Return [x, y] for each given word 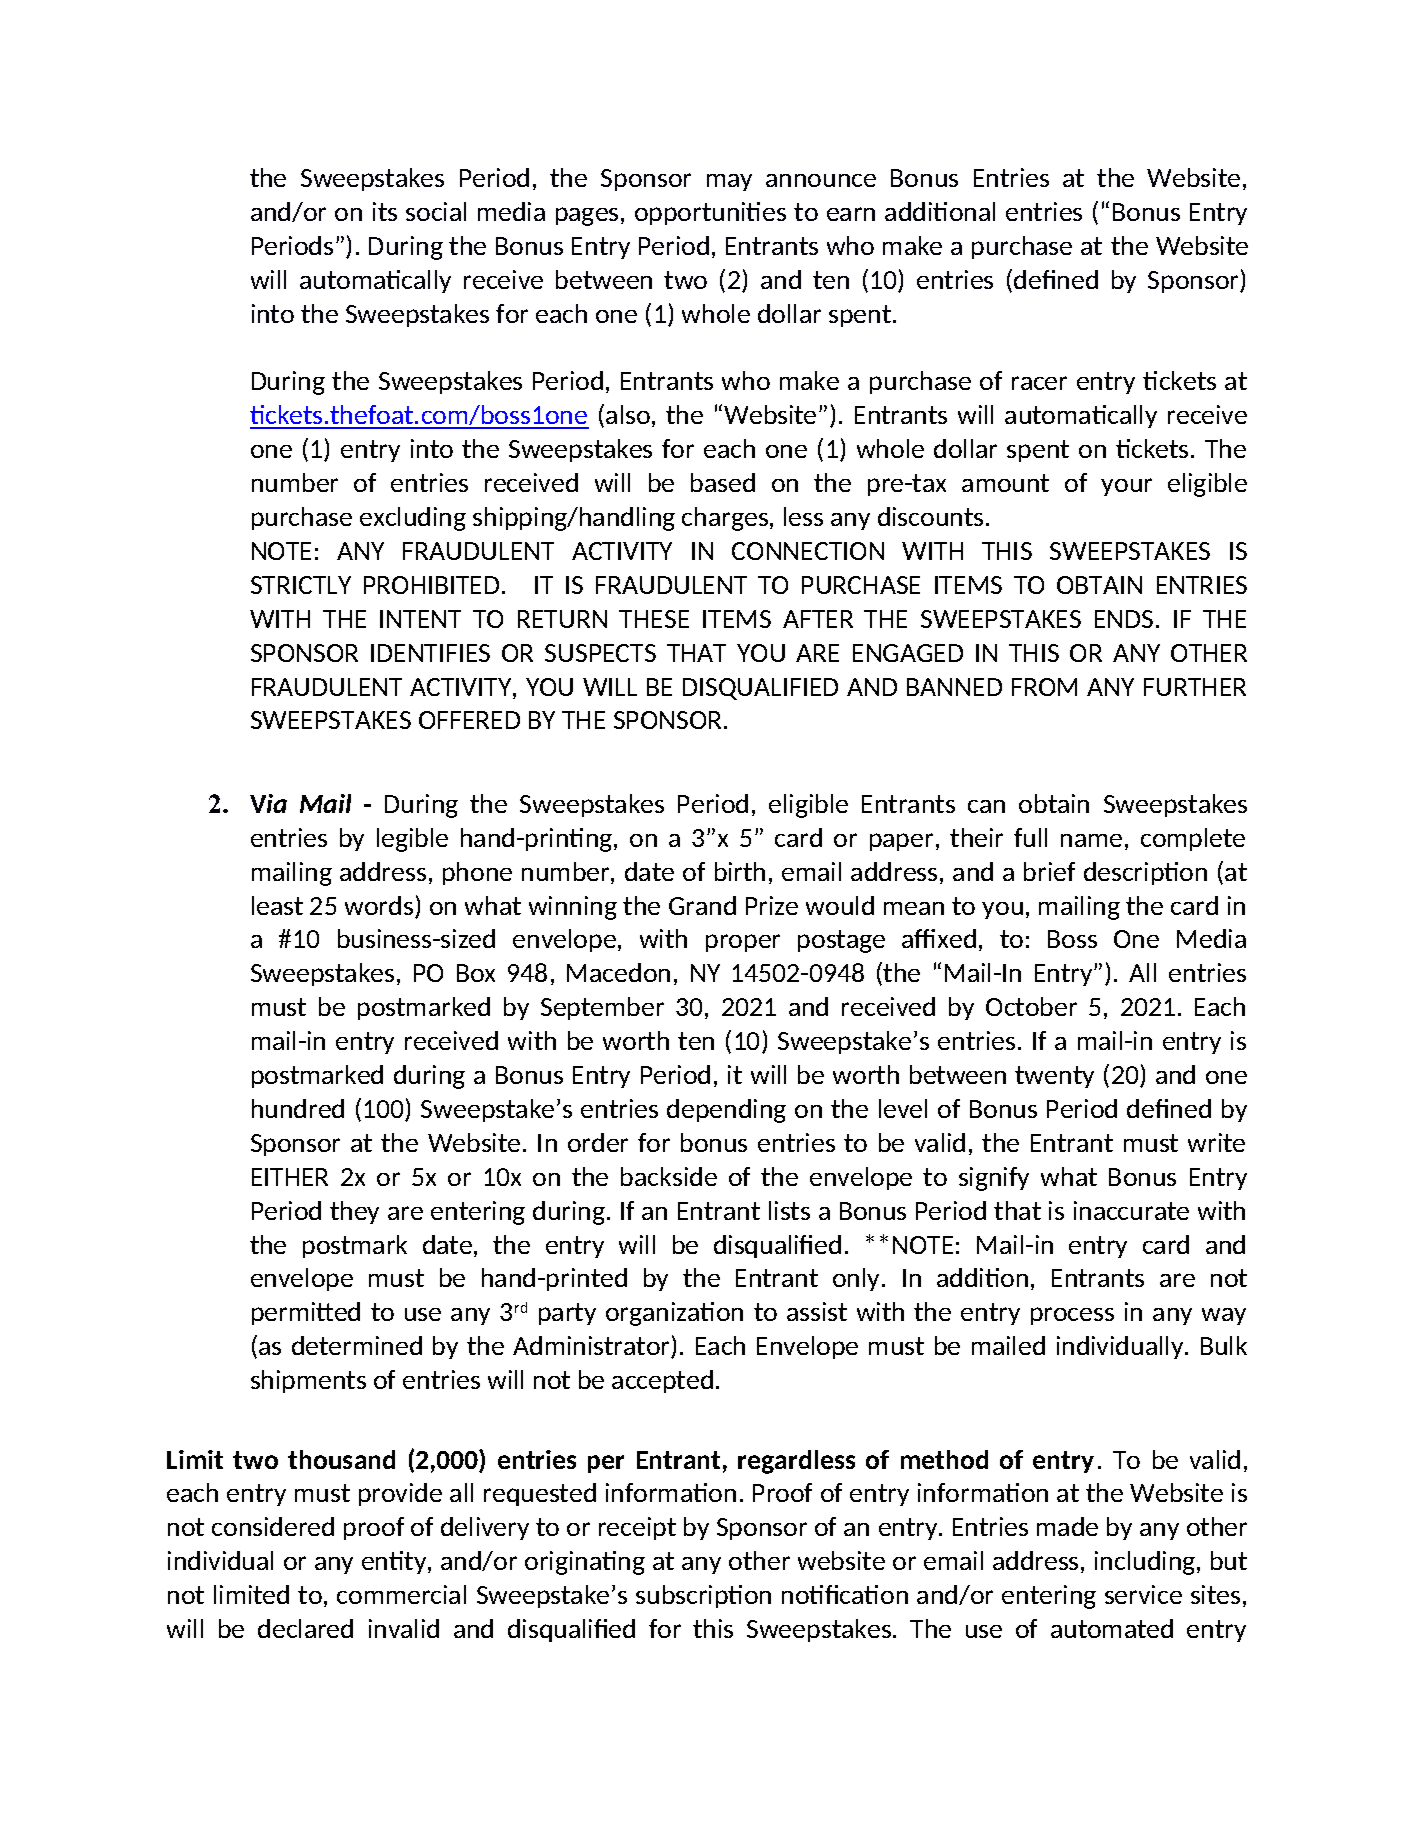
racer [1039, 383]
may [729, 182]
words [380, 907]
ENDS [1124, 619]
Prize [772, 905]
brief [1049, 871]
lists [789, 1210]
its [385, 211]
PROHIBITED [431, 585]
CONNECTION [808, 551]
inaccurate [1131, 1210]
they [354, 1212]
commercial [401, 1594]
